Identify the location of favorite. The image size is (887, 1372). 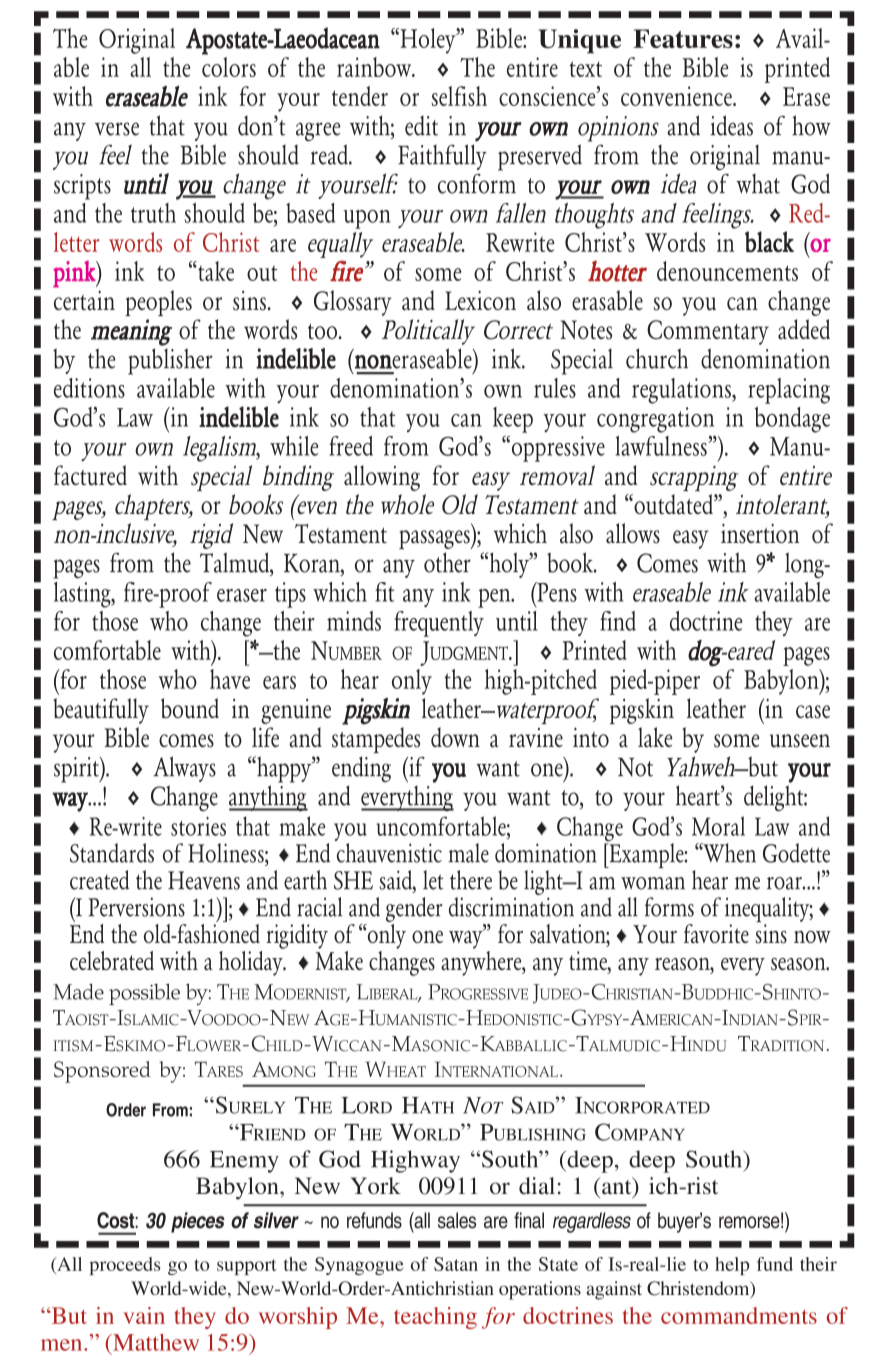
(716, 933).
